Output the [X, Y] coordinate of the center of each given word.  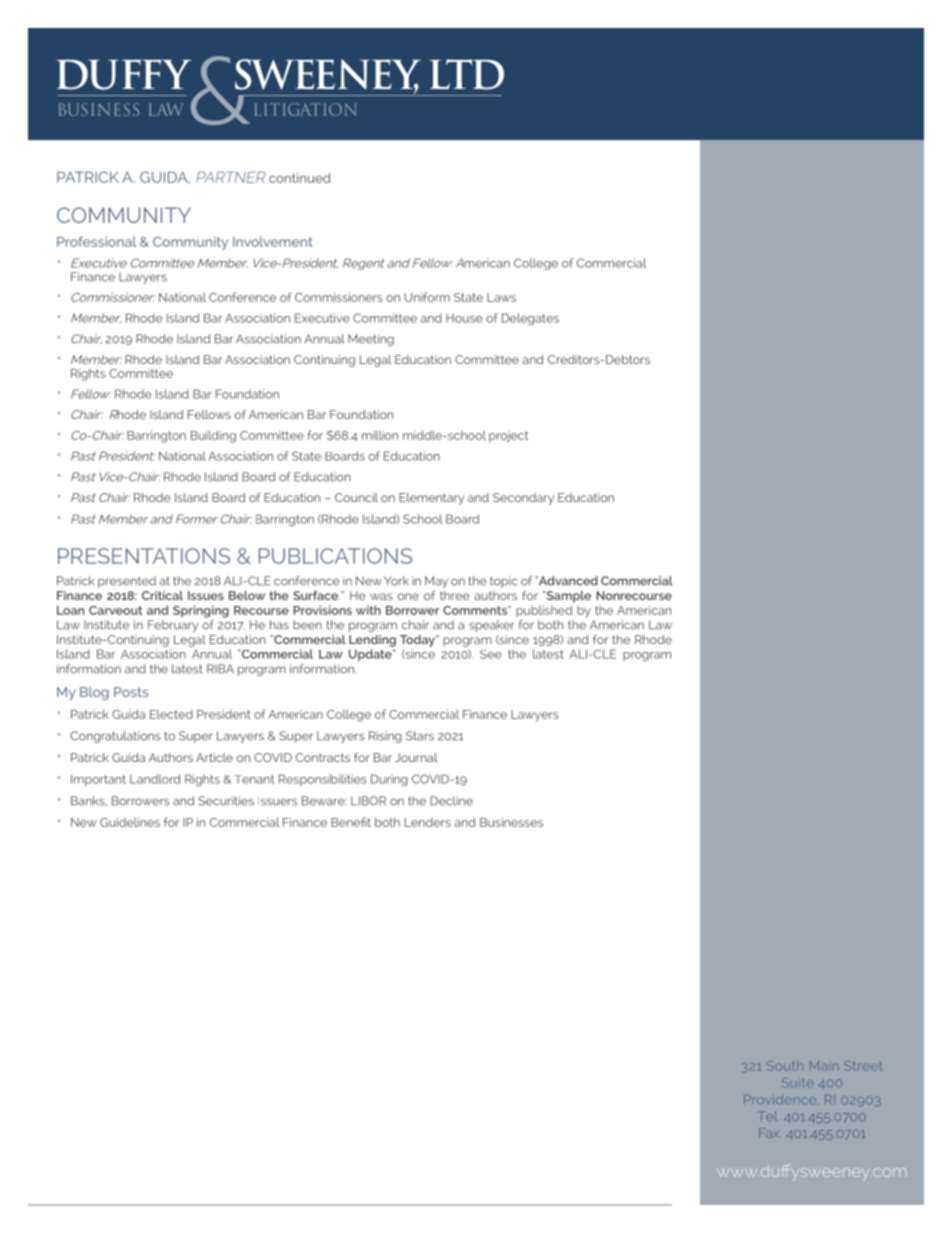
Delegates [530, 319]
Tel [768, 1116]
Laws [501, 297]
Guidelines [130, 822]
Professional [96, 241]
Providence [780, 1099]
